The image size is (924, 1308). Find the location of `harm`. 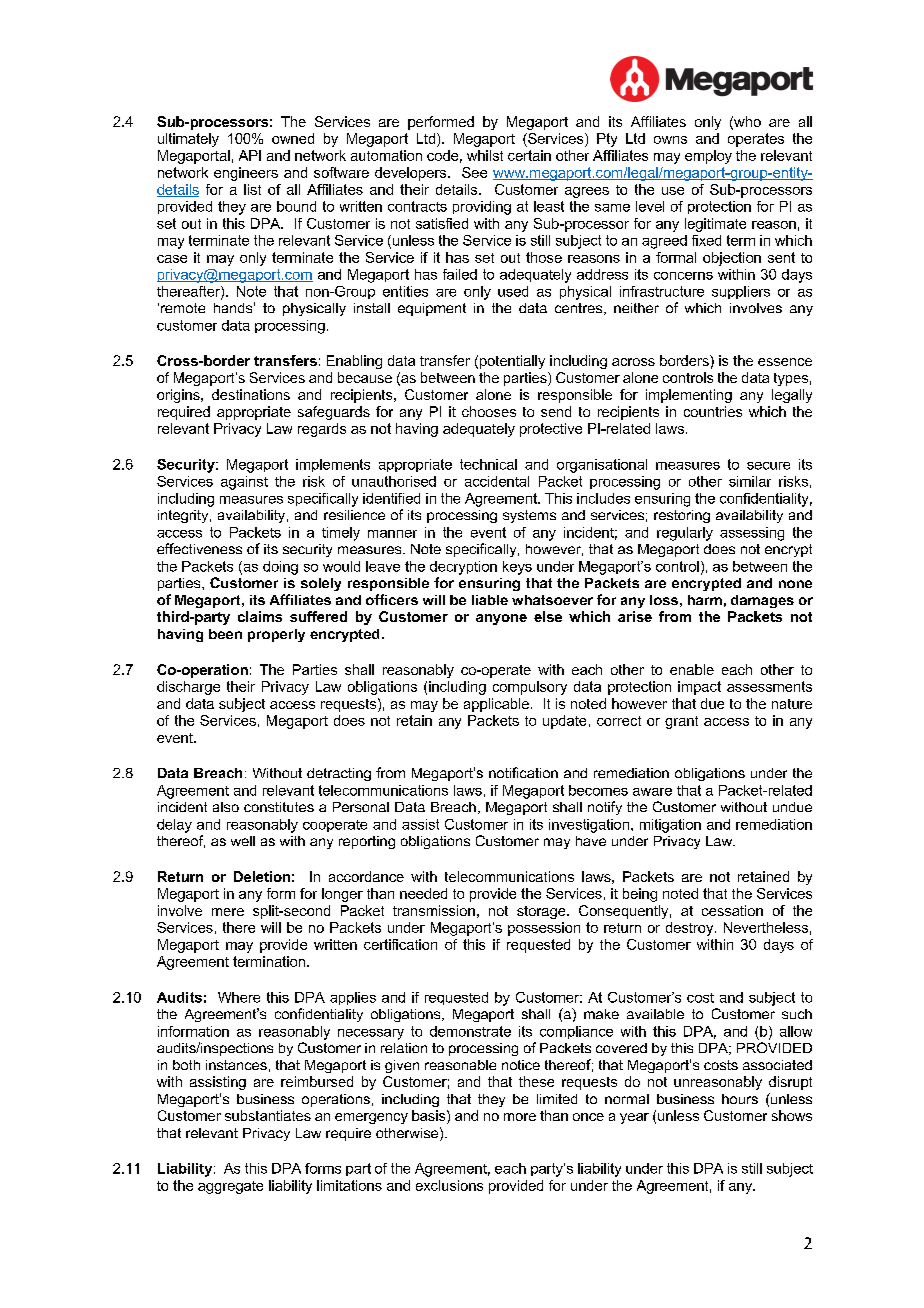

harm is located at coordinates (705, 600).
